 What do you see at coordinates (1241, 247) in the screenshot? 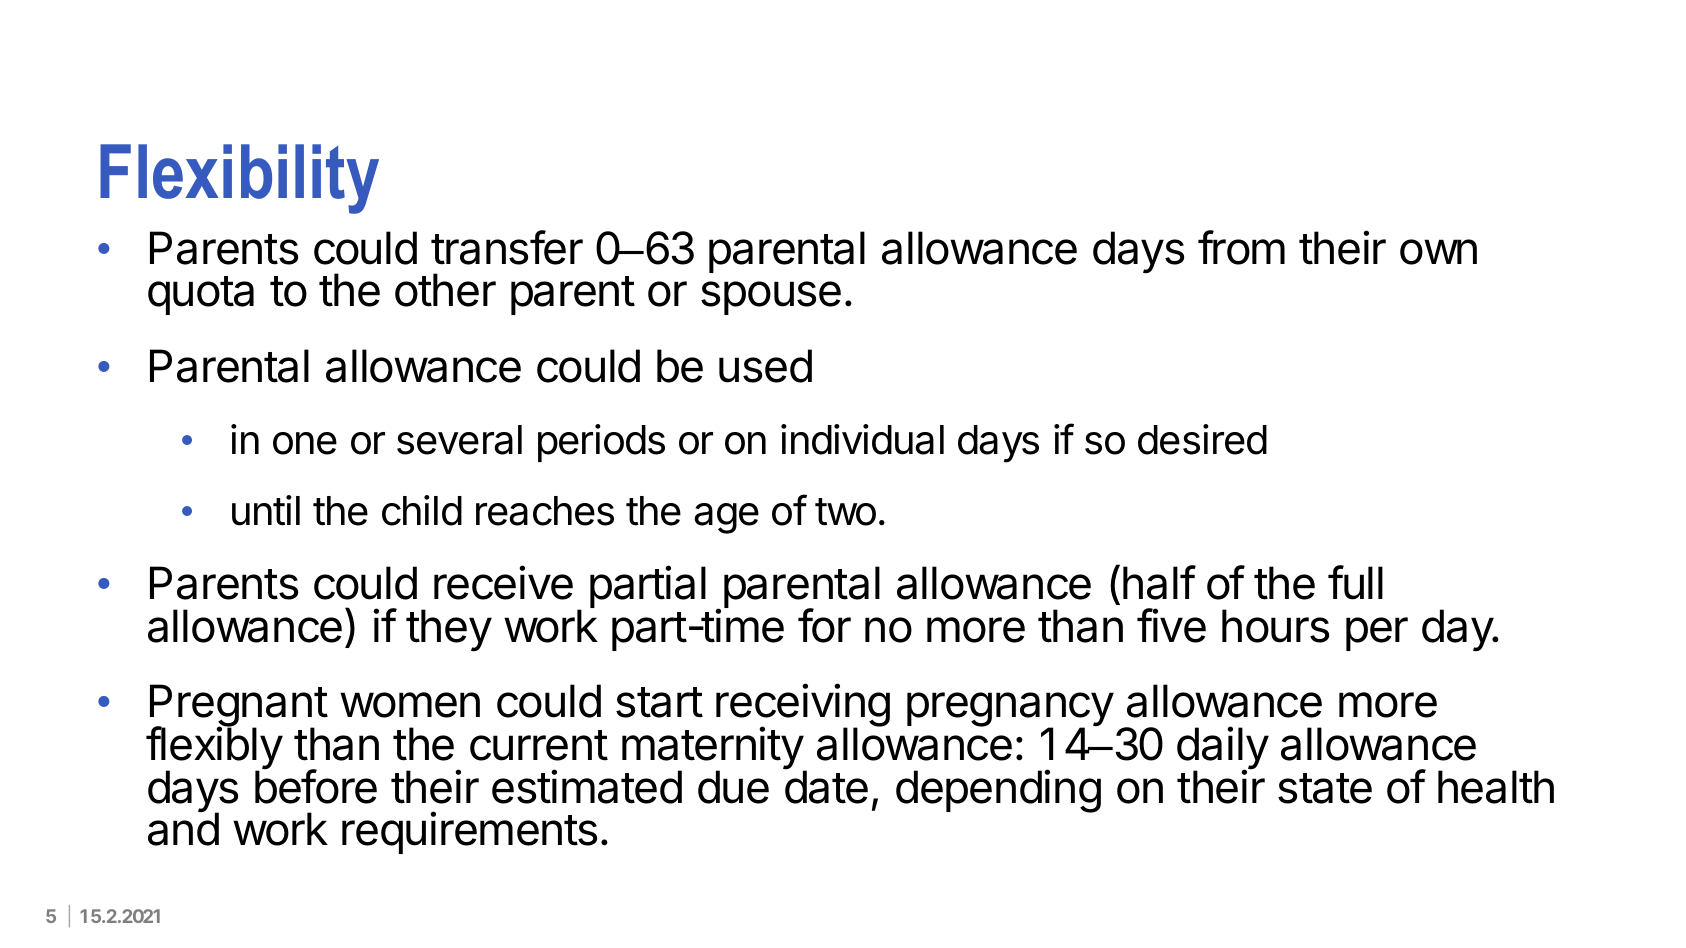
I see `from` at bounding box center [1241, 247].
